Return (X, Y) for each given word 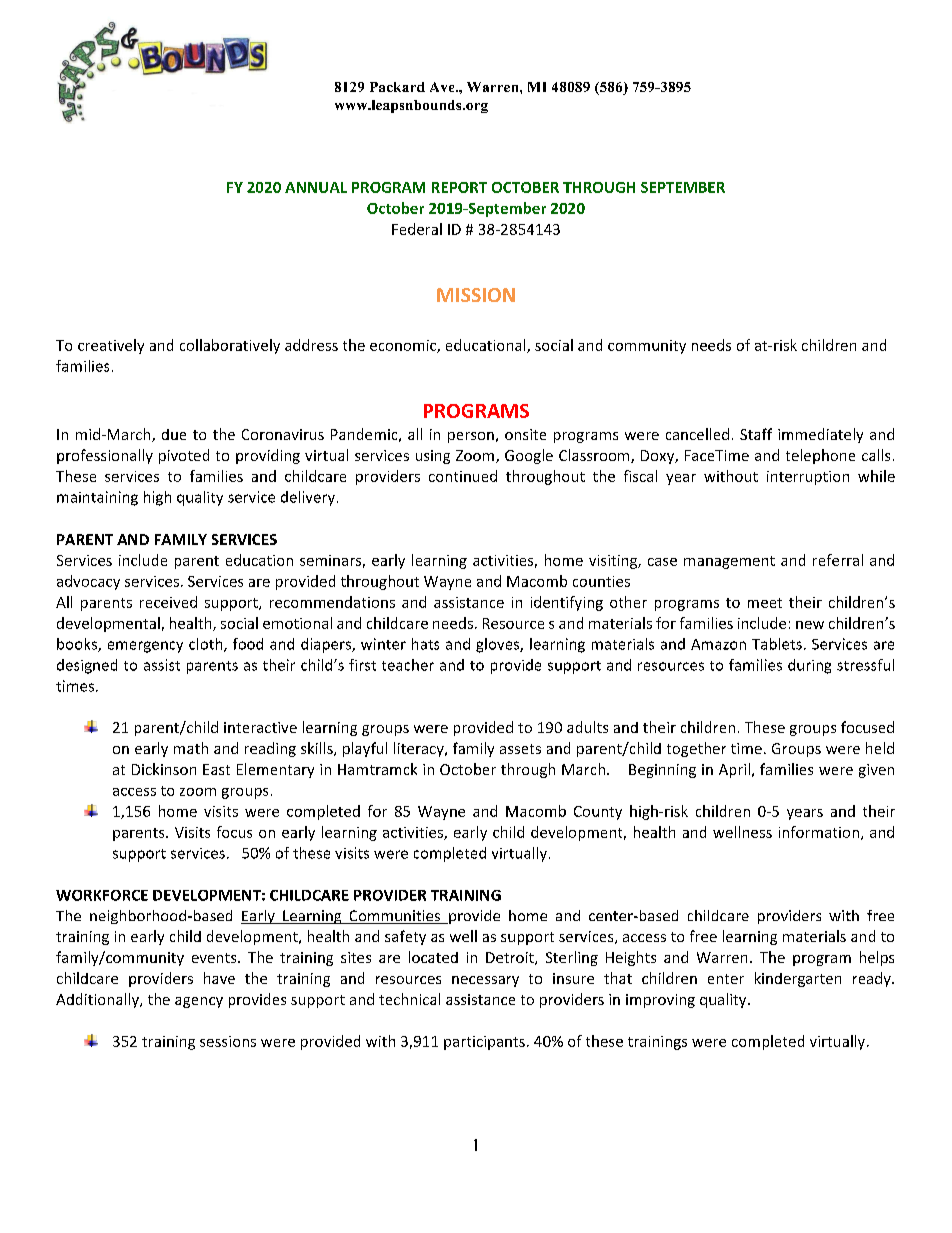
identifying (567, 603)
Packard (397, 87)
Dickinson (164, 769)
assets (520, 749)
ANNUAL (316, 187)
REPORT (459, 187)
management (729, 562)
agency (199, 1002)
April (734, 770)
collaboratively (230, 346)
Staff (756, 434)
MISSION (476, 295)
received (168, 602)
